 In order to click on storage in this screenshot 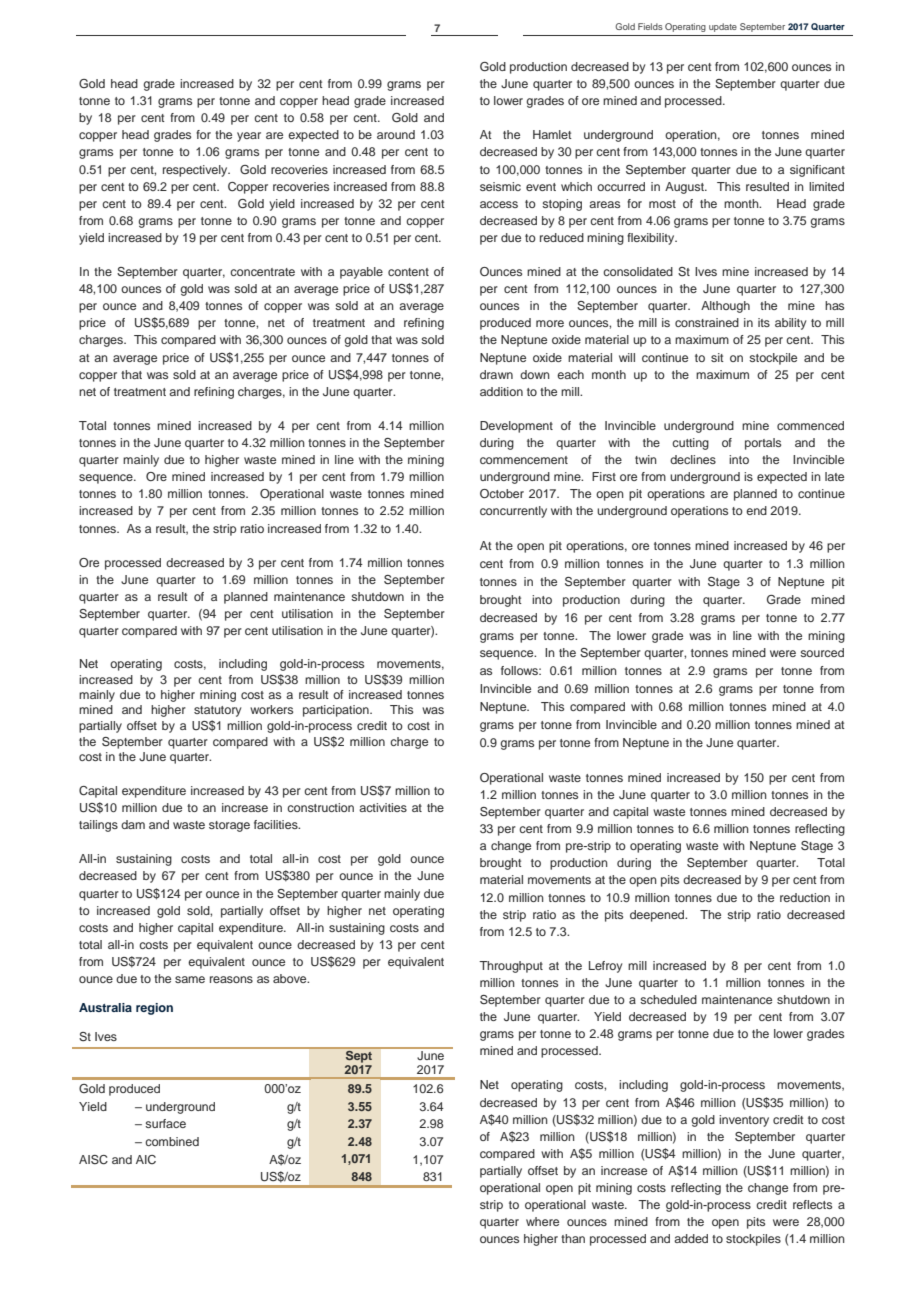, I will do `click(229, 826)`.
